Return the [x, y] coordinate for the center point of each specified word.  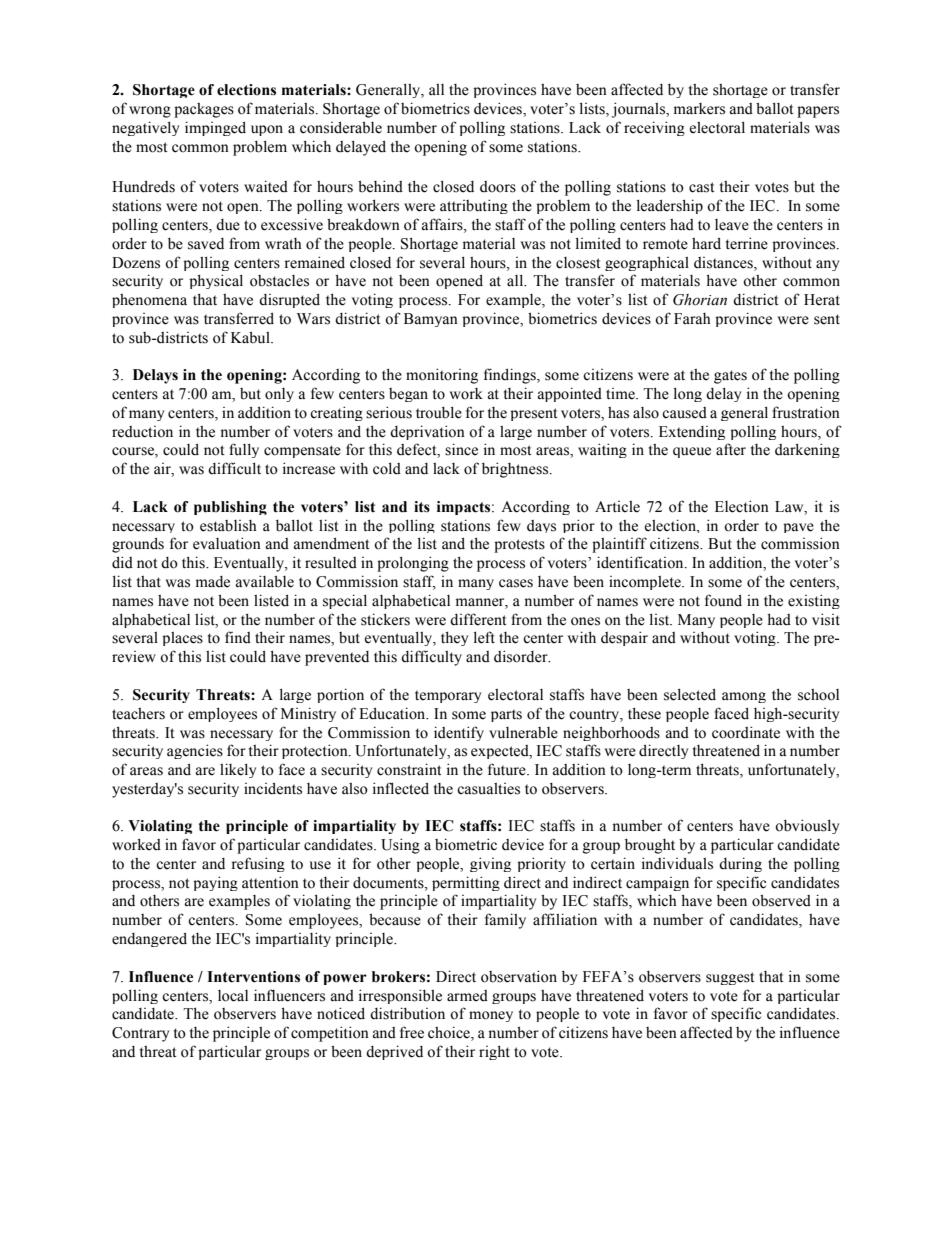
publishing [230, 508]
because [395, 919]
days [541, 526]
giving [490, 864]
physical [216, 281]
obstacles [279, 281]
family [505, 921]
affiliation [565, 919]
